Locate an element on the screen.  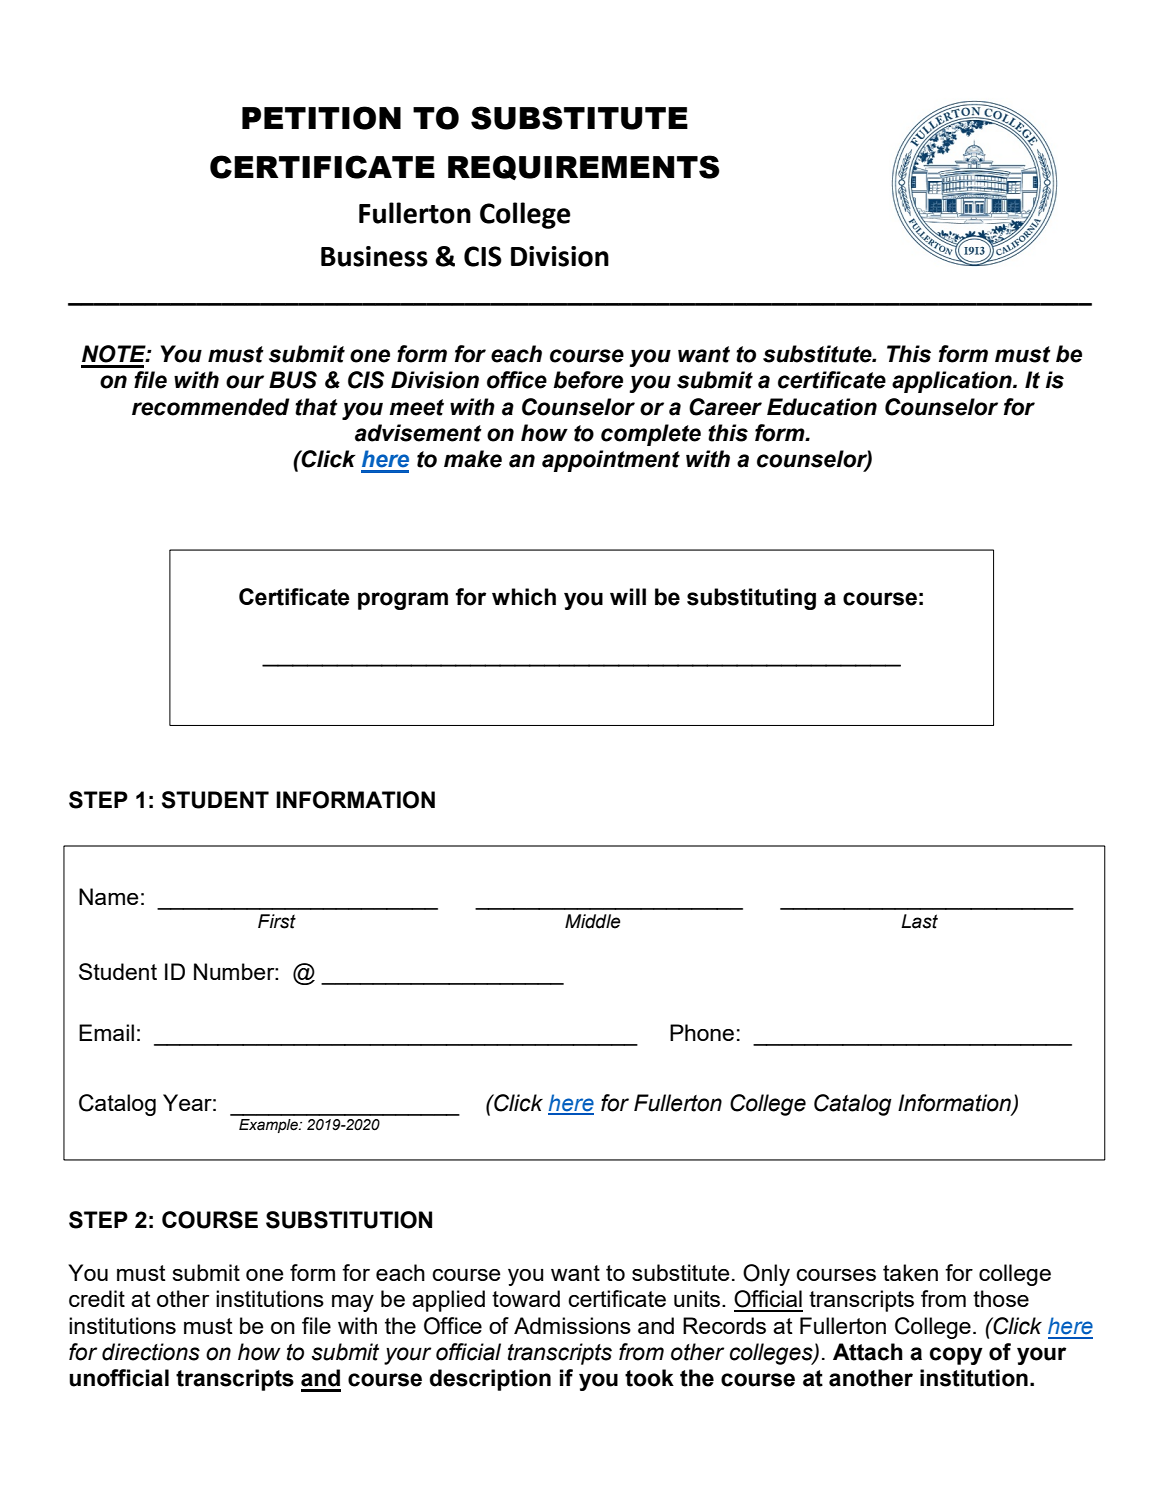
PETITION is located at coordinates (321, 118).
